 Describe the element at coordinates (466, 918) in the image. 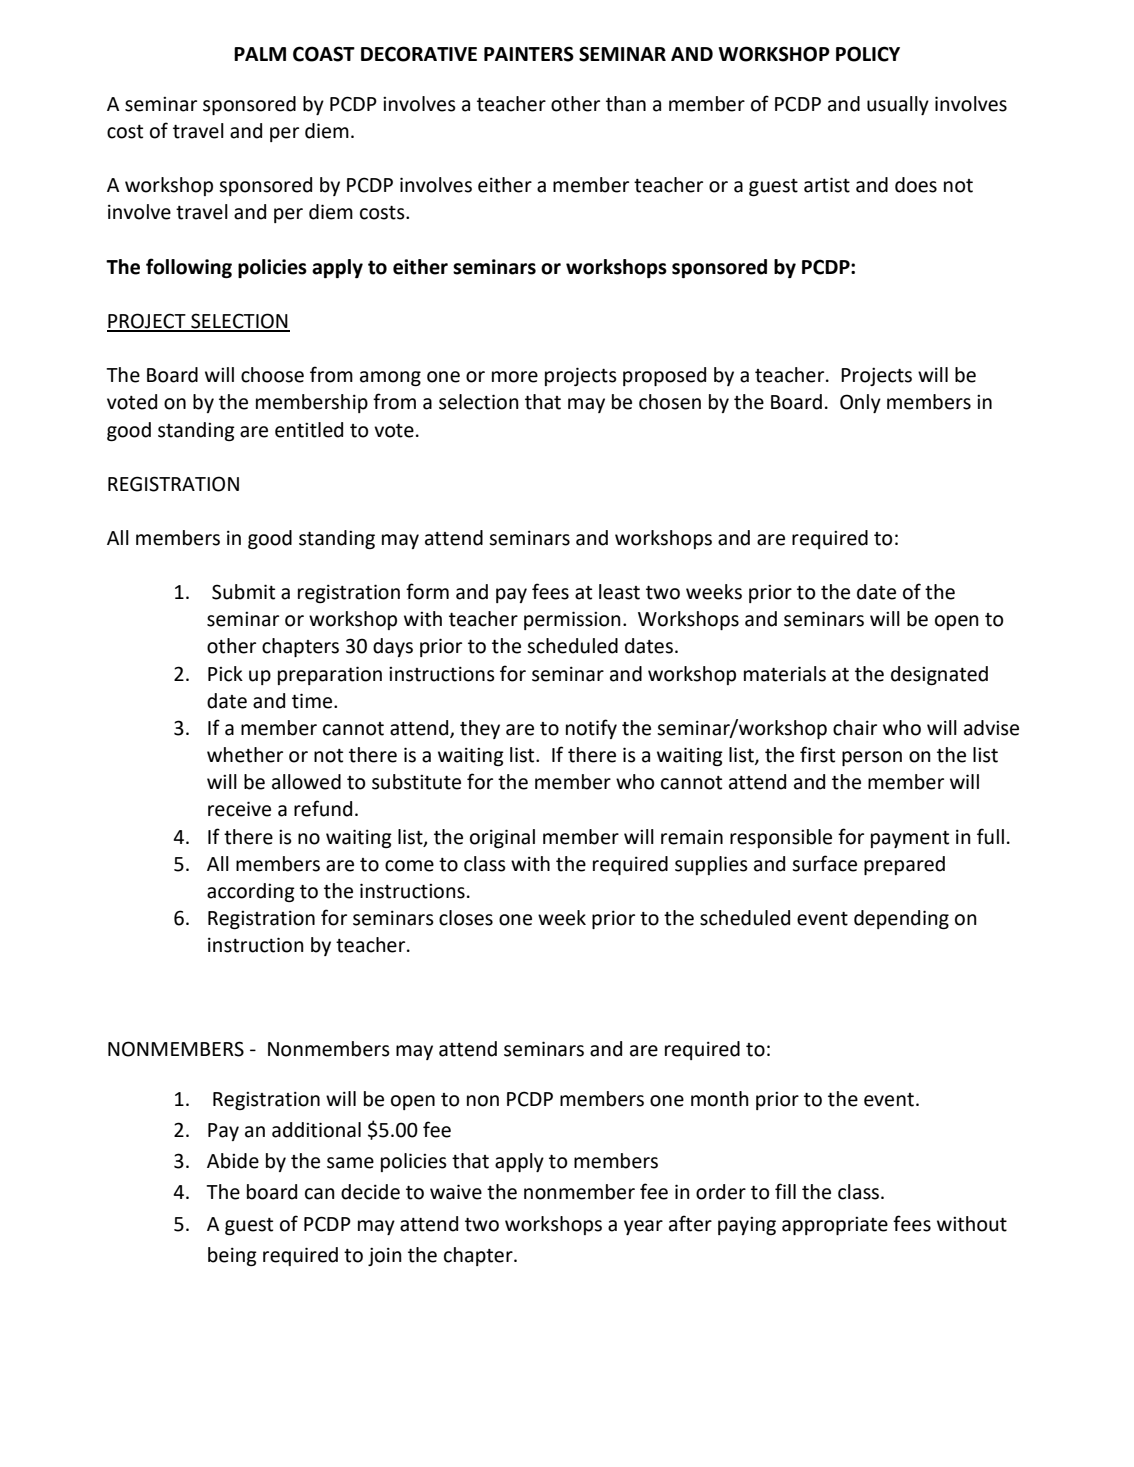

I see `closes` at that location.
